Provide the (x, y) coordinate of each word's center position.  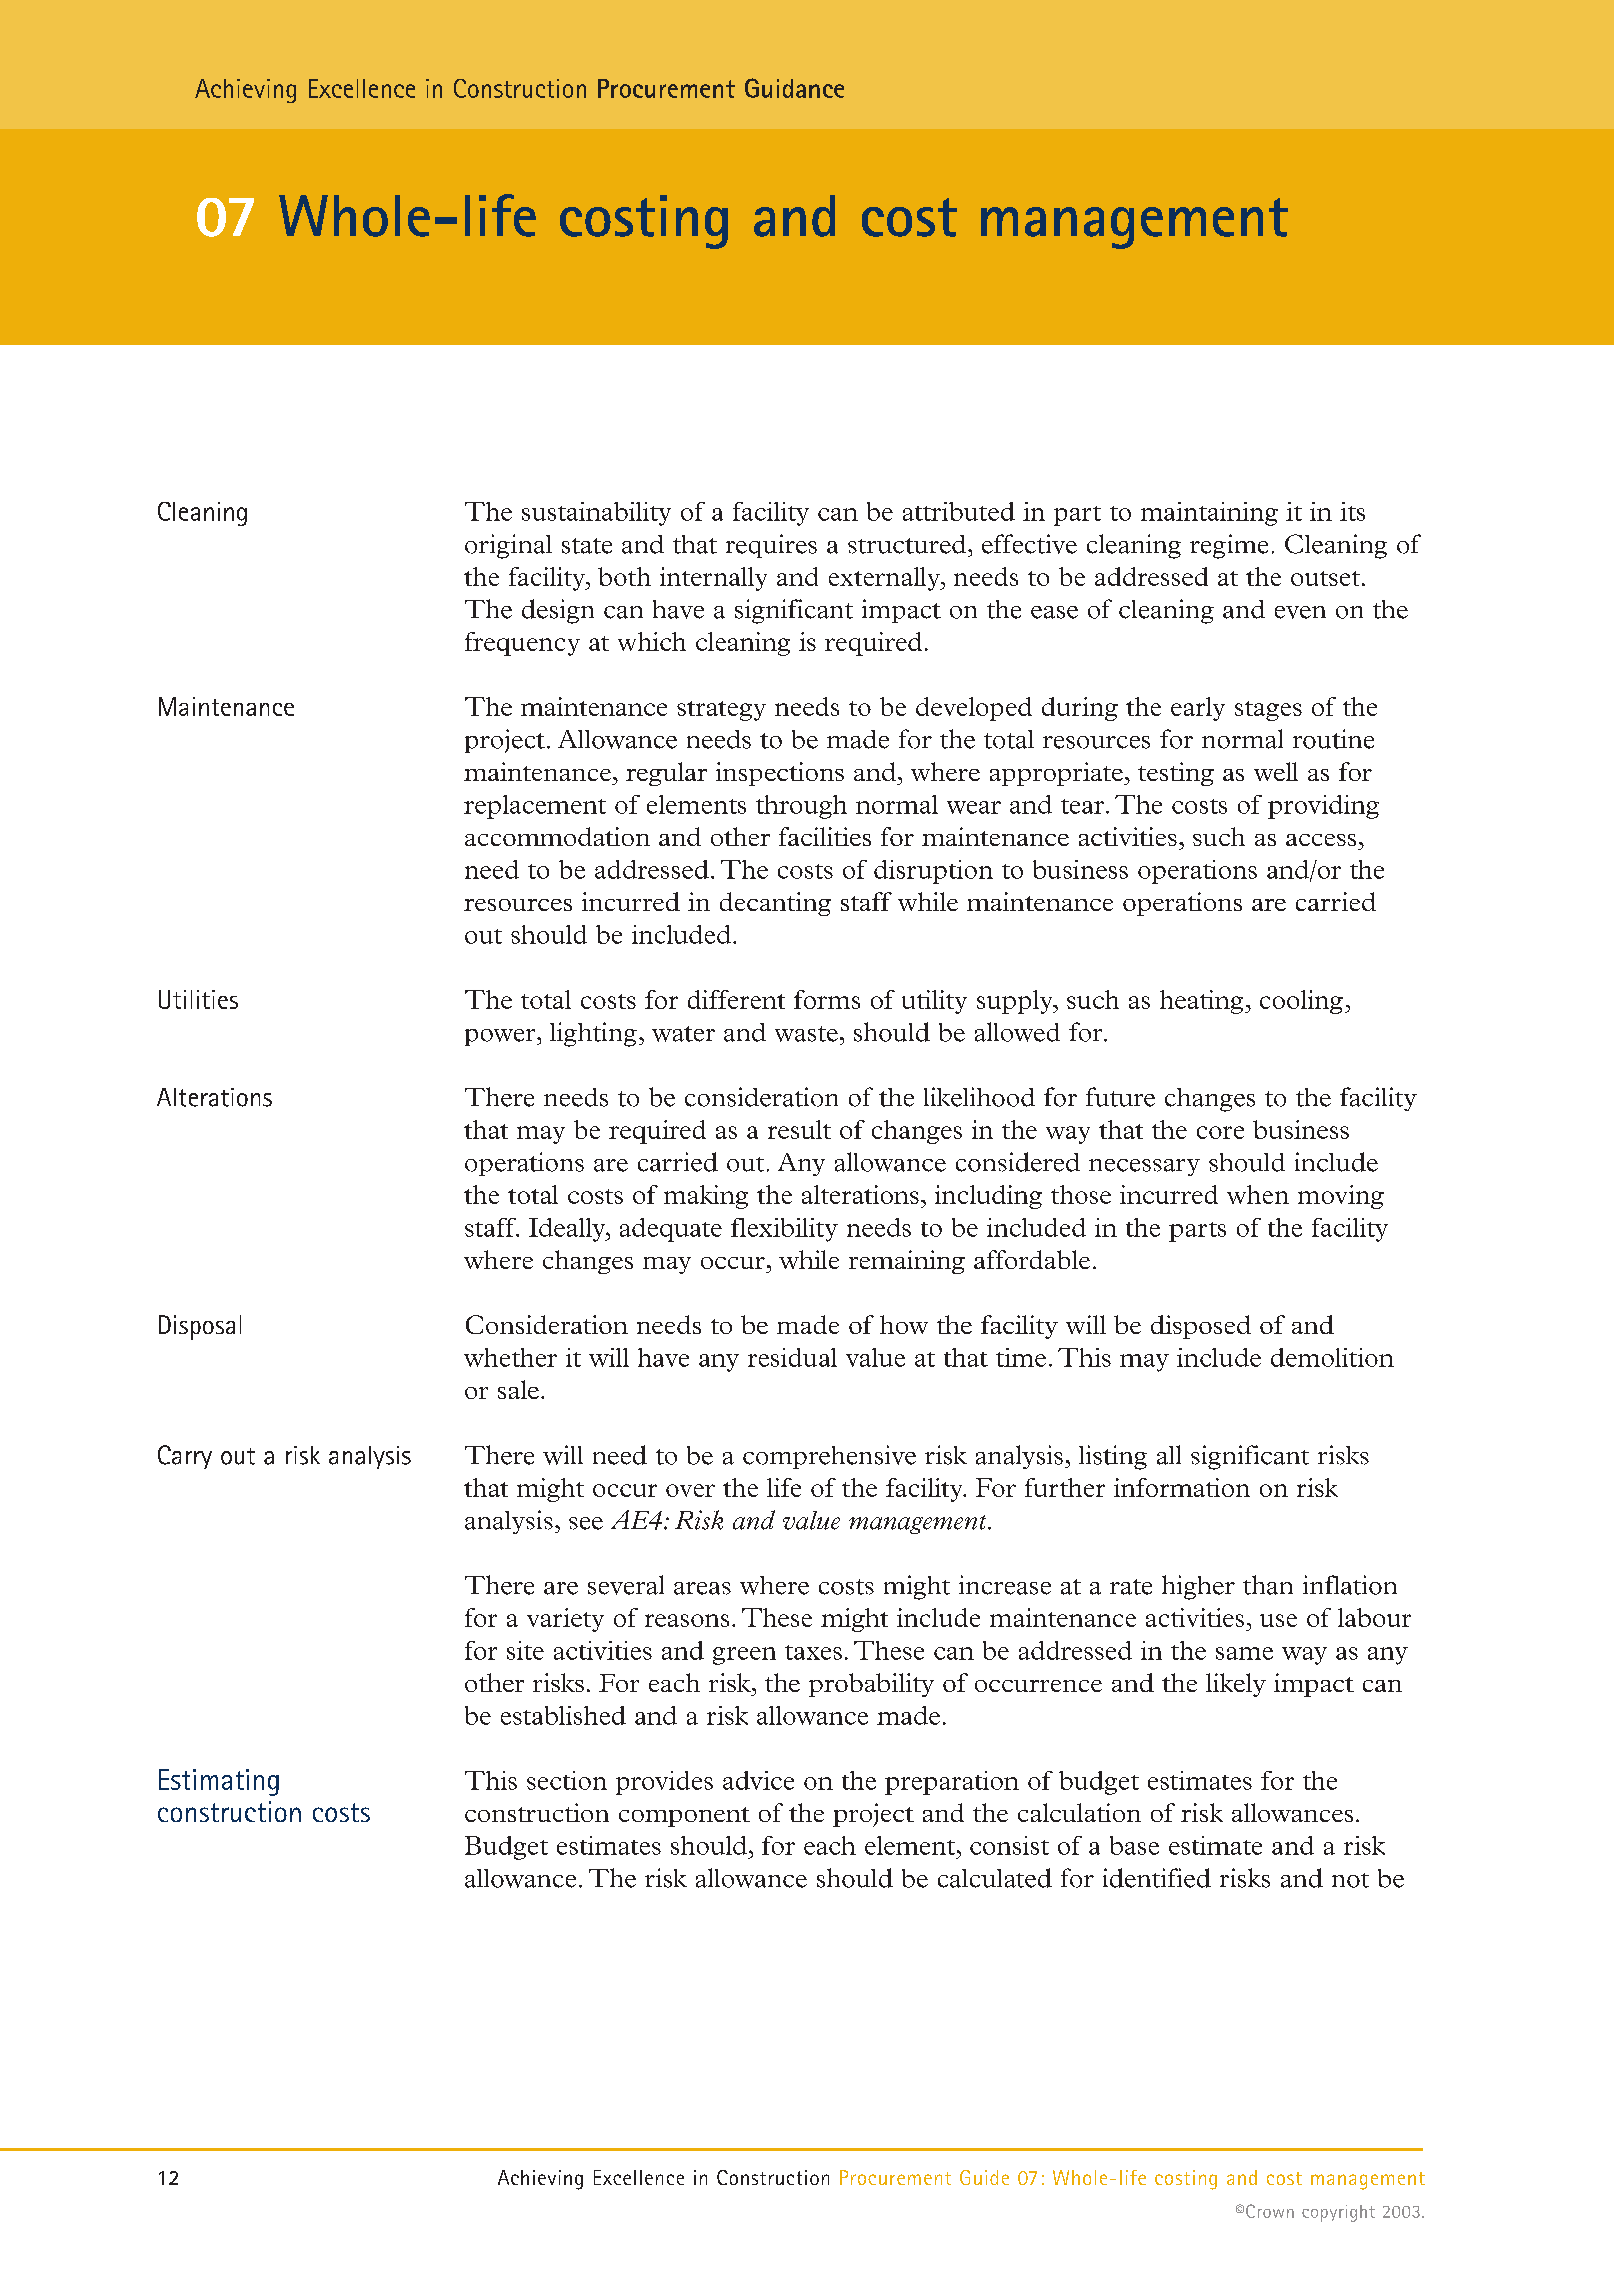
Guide (984, 2177)
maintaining (1209, 514)
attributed (959, 511)
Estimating (219, 1782)
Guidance (794, 88)
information (1182, 1487)
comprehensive (829, 1457)
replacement (535, 807)
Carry (185, 1457)
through (801, 807)
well (1276, 771)
